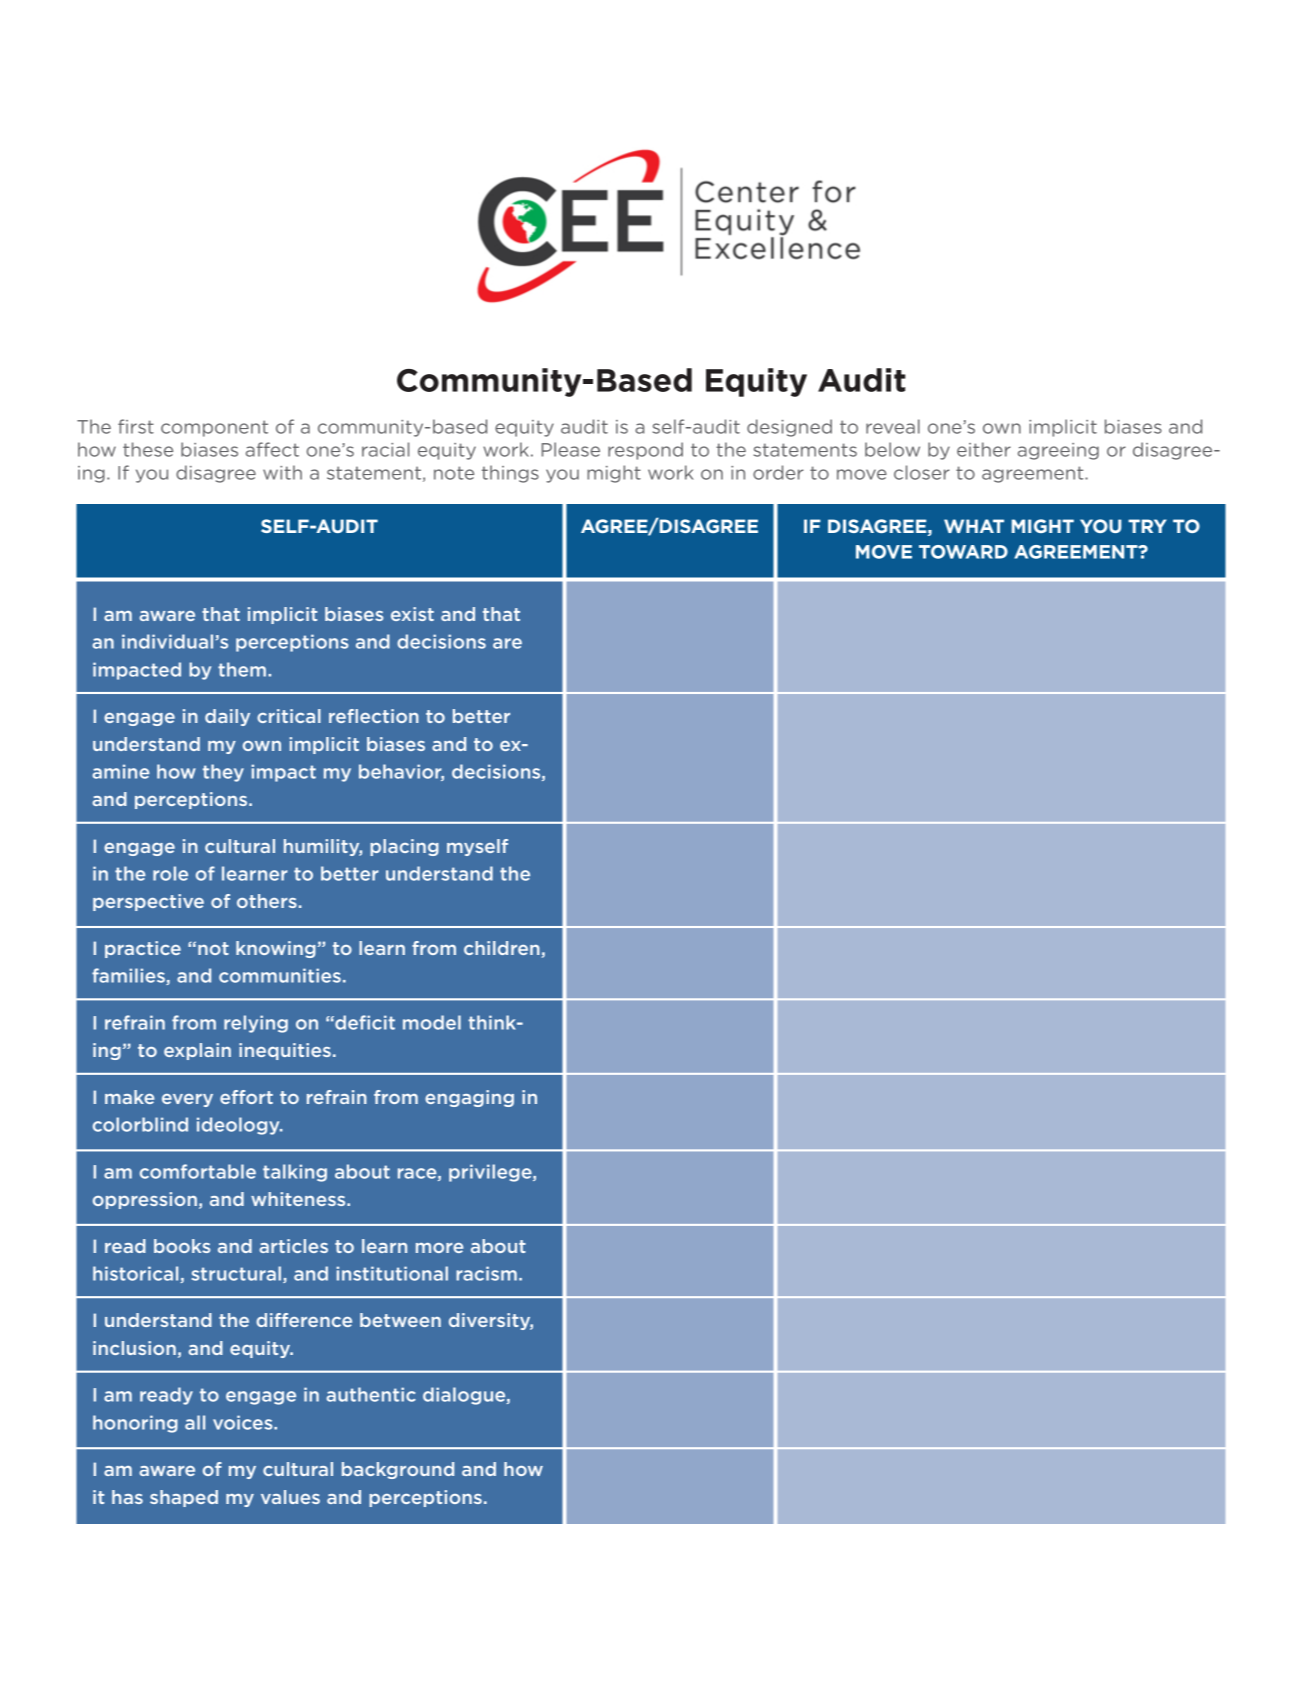  I want to click on engaging, so click(469, 1098).
